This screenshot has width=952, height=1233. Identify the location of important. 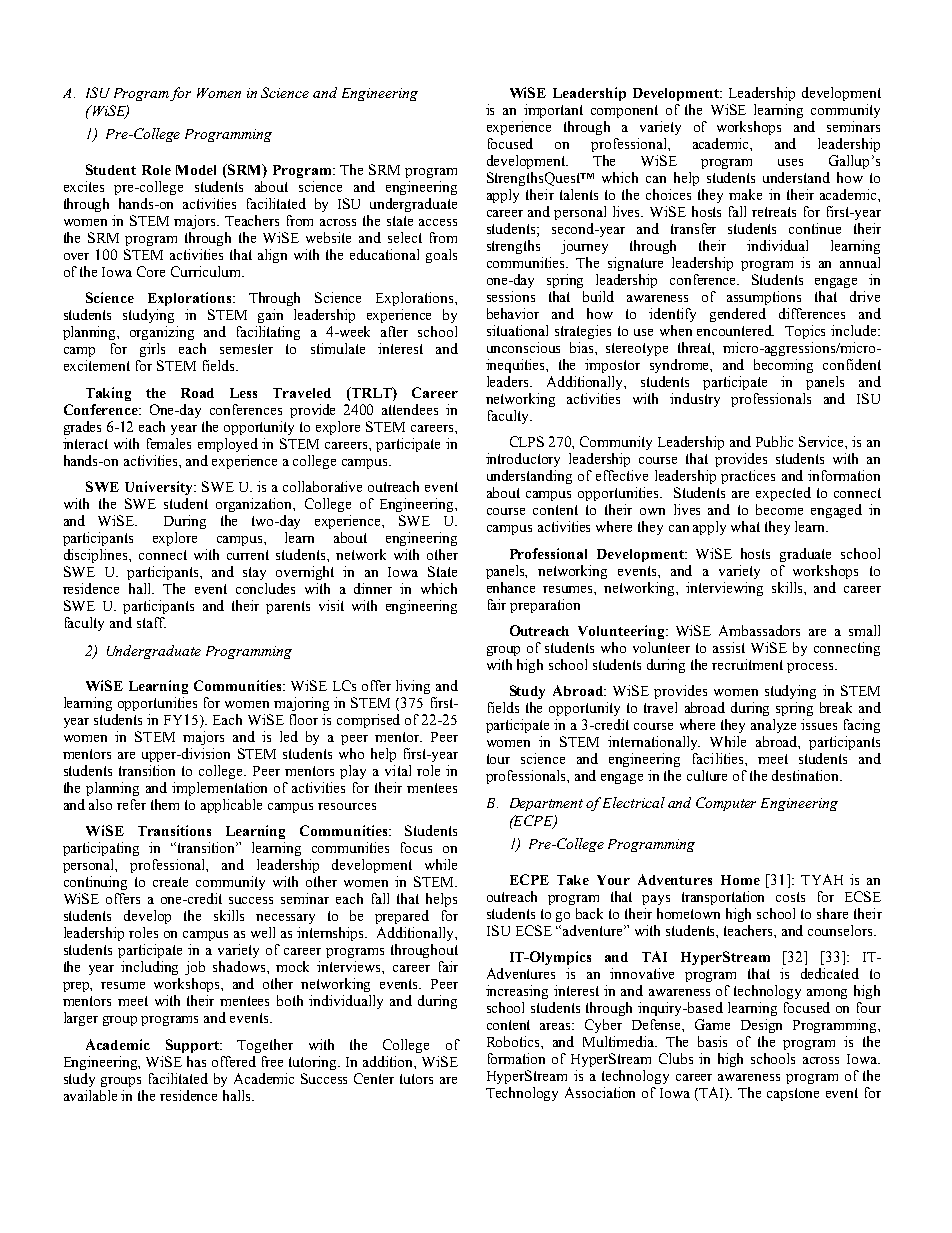
(553, 111).
